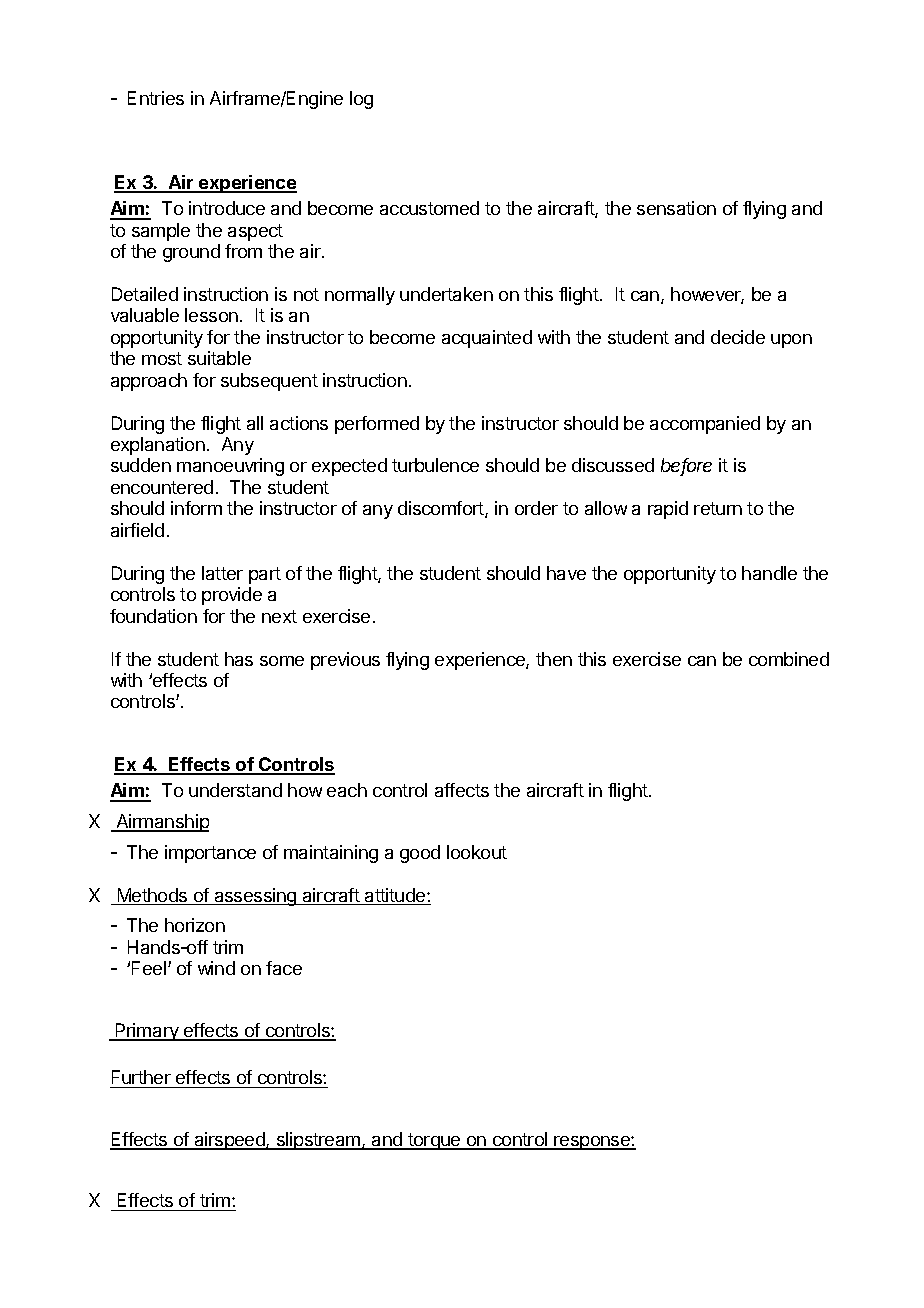 The image size is (924, 1308). I want to click on Entries, so click(156, 98).
